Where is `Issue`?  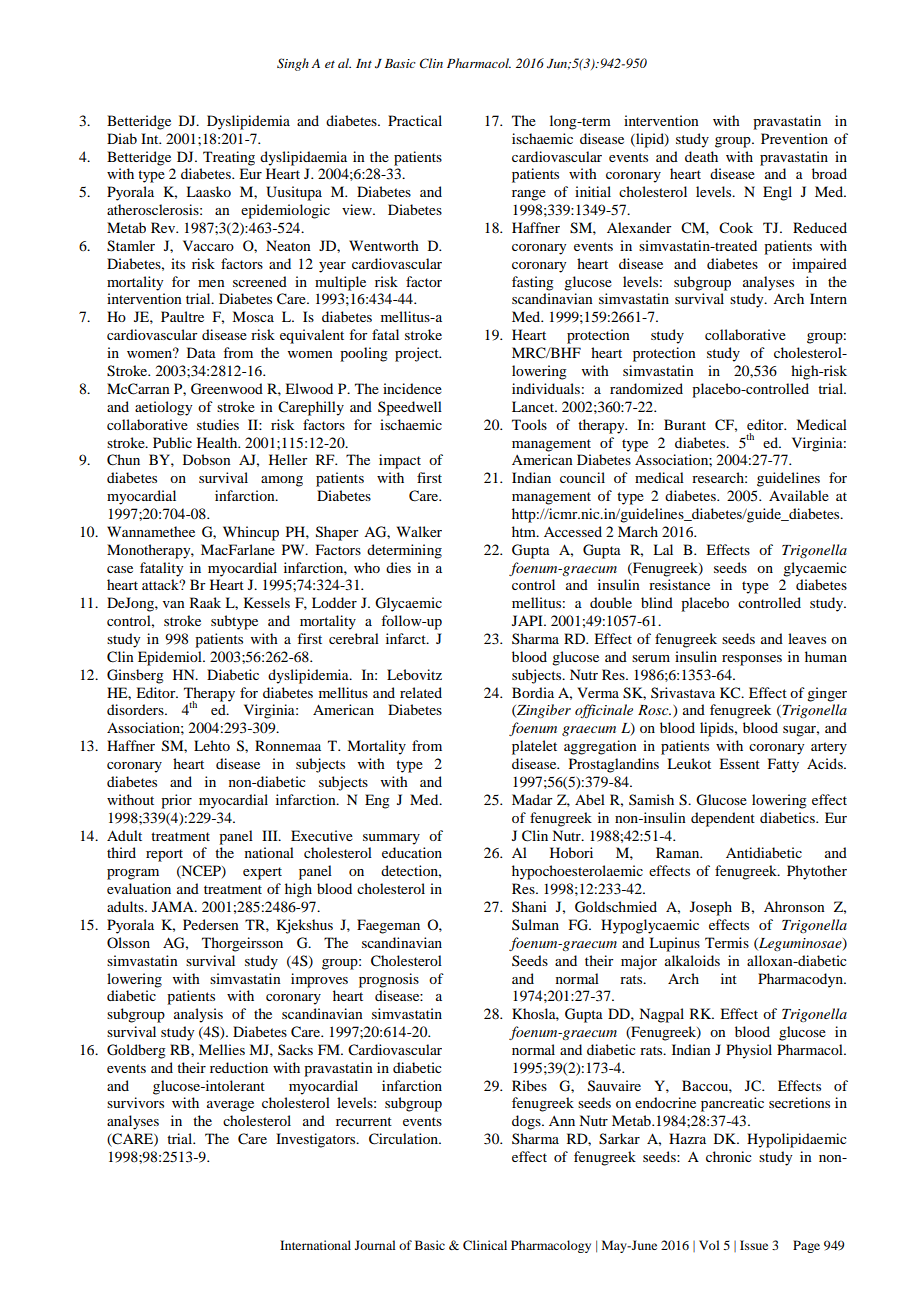 Issue is located at coordinates (754, 1245).
